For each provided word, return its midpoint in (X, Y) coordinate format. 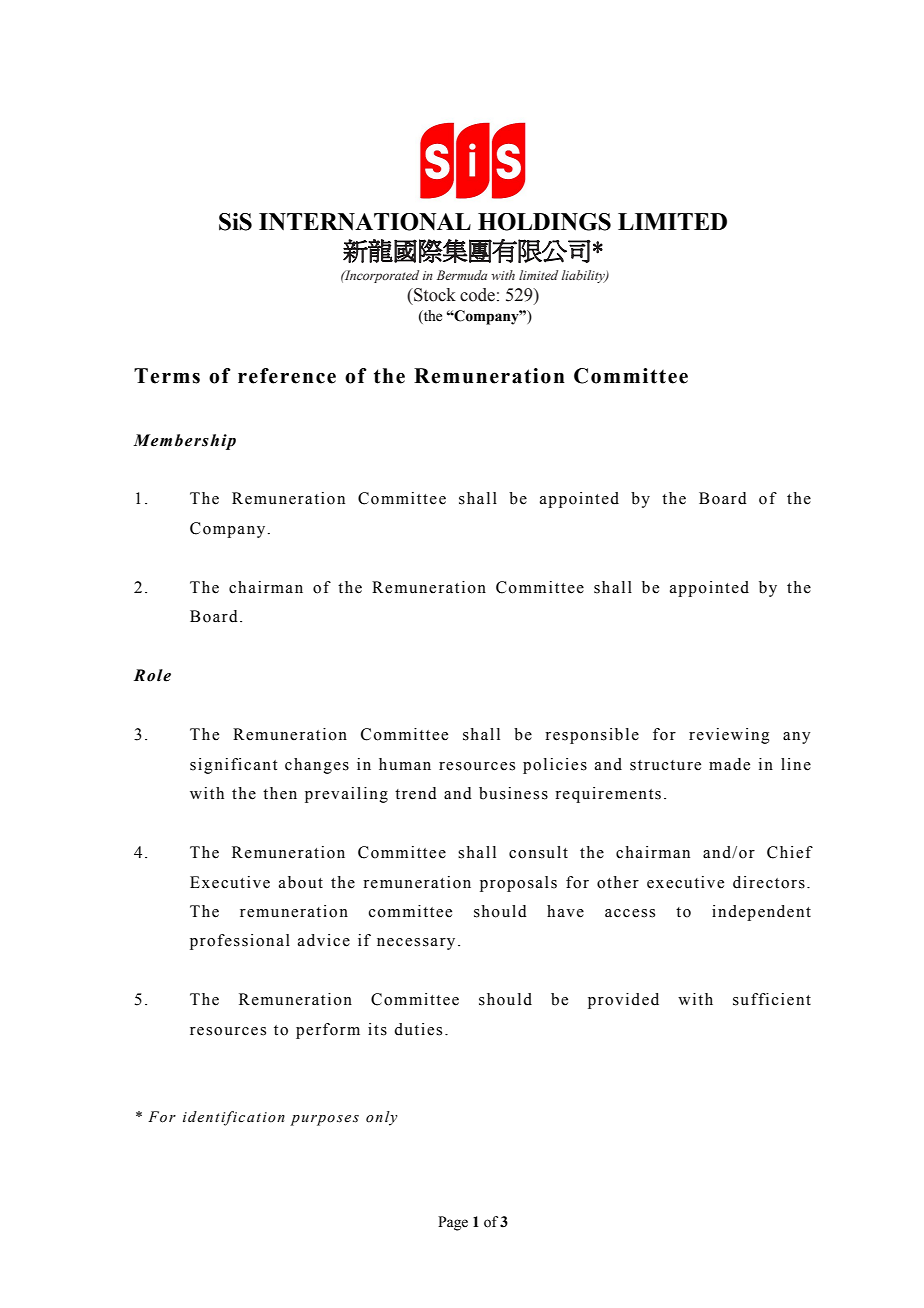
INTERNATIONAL (365, 222)
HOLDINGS (544, 222)
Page (453, 1223)
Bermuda (462, 275)
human (405, 764)
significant (233, 766)
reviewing (729, 736)
